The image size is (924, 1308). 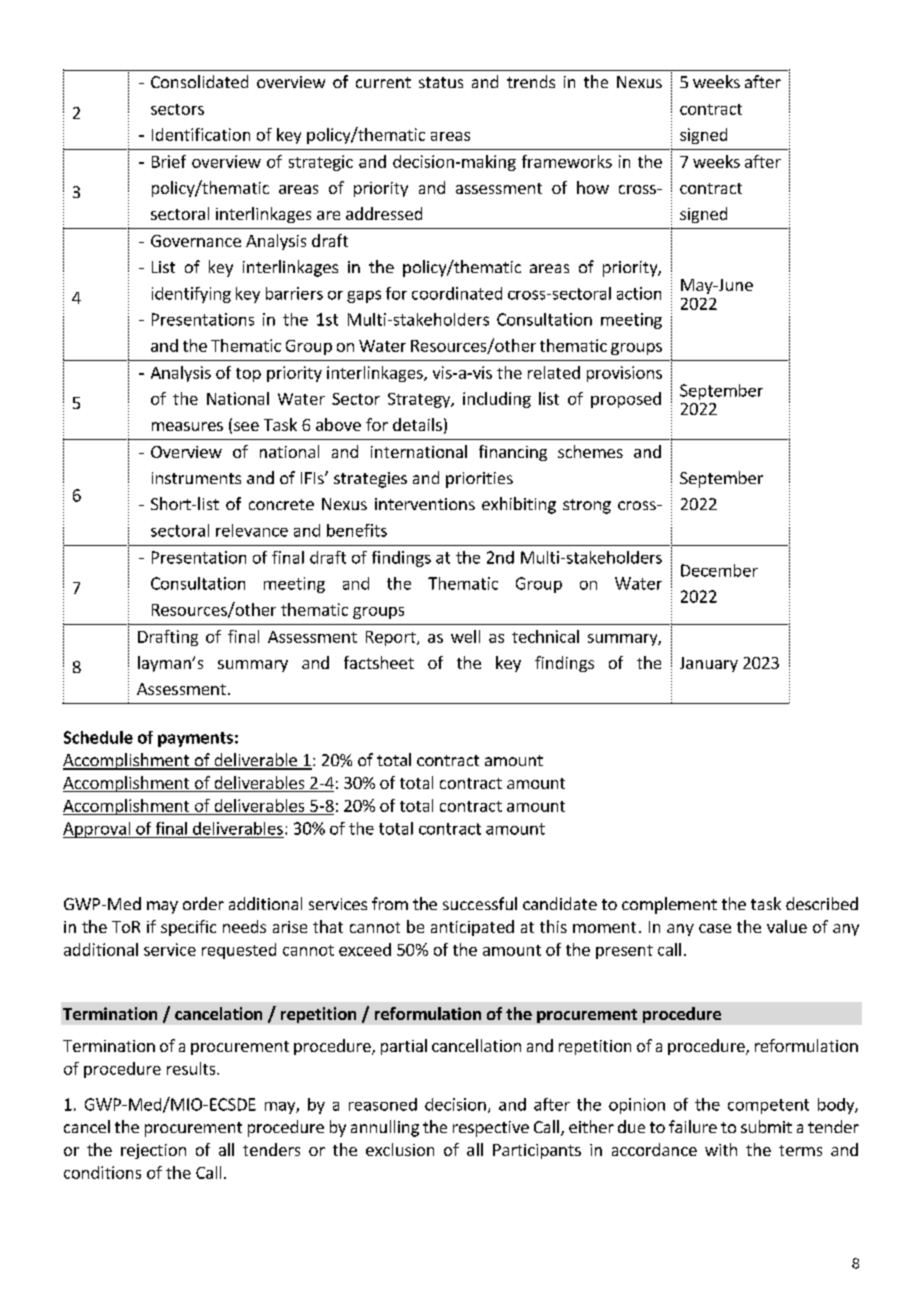 I want to click on instruments, so click(x=196, y=478).
